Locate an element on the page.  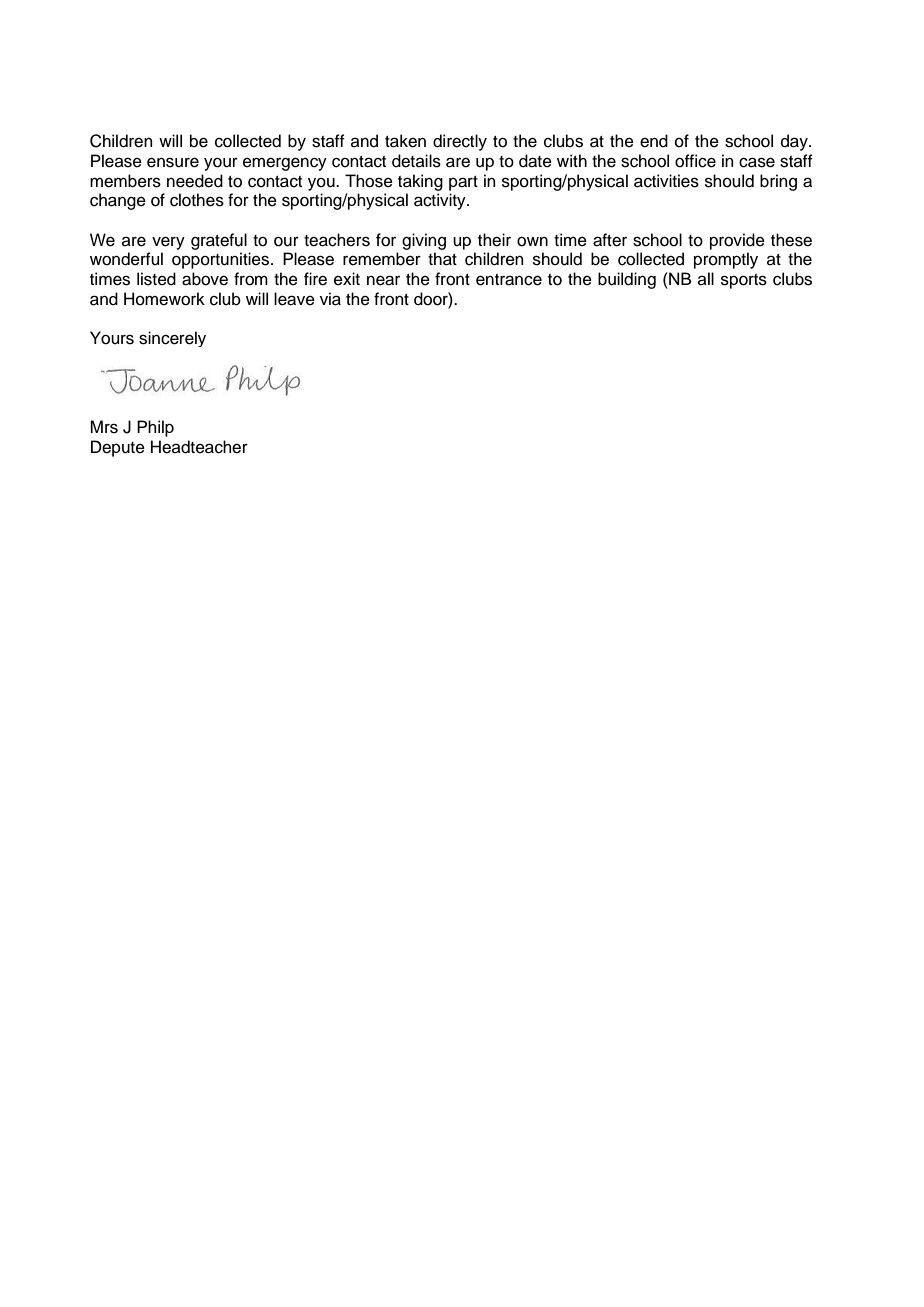
above is located at coordinates (205, 279).
